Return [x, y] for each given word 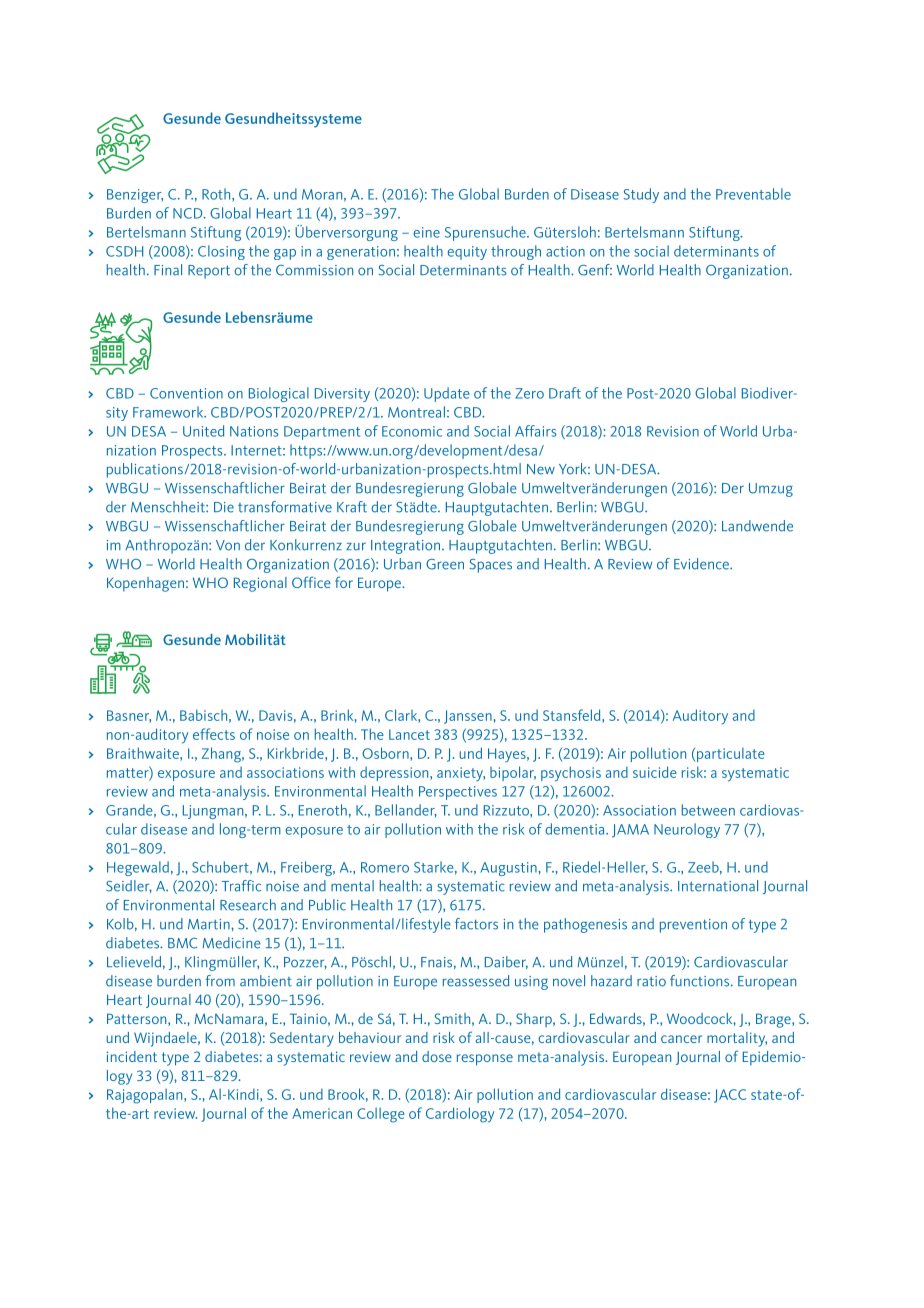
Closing [221, 252]
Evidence [702, 564]
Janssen [468, 717]
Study [641, 195]
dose [437, 1056]
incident [132, 1056]
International [718, 886]
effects [214, 734]
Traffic [241, 886]
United [203, 431]
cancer [681, 1039]
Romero [385, 867]
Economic [412, 431]
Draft [565, 393]
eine [426, 232]
